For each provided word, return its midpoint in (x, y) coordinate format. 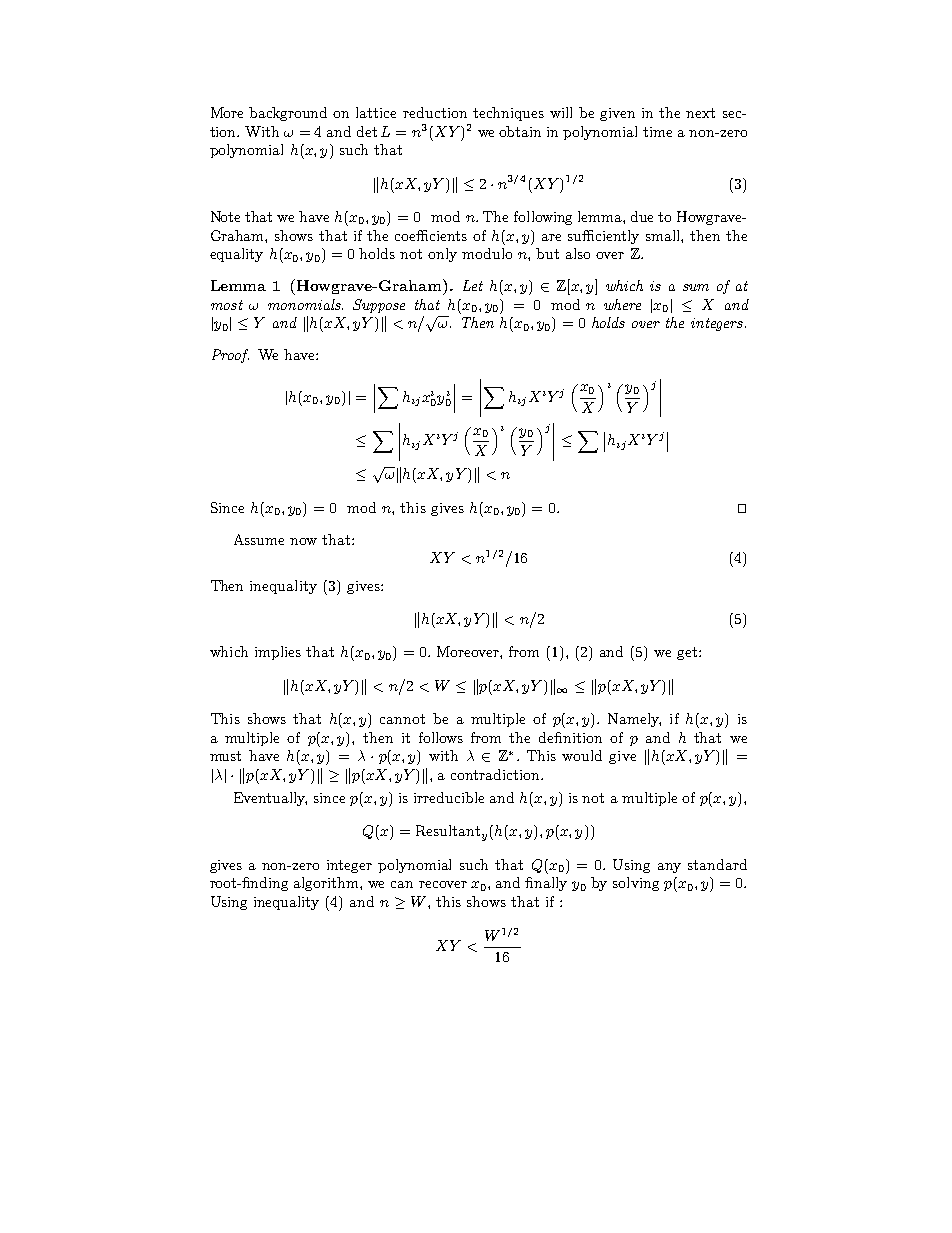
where (622, 304)
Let (473, 285)
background (288, 114)
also (578, 253)
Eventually (270, 799)
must (225, 756)
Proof (230, 356)
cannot (402, 719)
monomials (305, 304)
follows (441, 737)
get (688, 653)
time (657, 132)
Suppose (379, 306)
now (303, 541)
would (582, 755)
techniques (508, 114)
